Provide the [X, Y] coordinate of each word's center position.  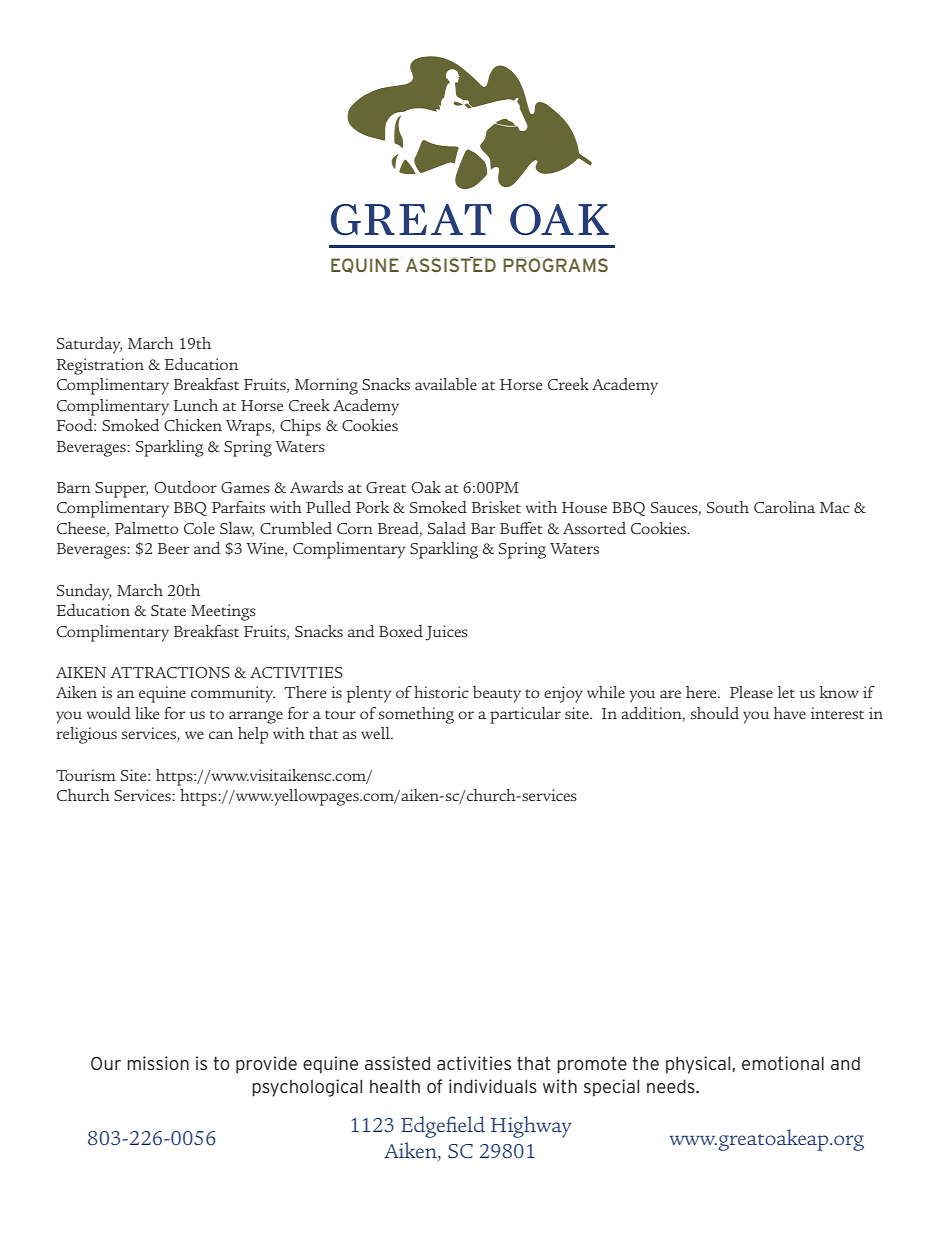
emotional [783, 1063]
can [221, 735]
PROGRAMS [555, 265]
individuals [493, 1086]
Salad [447, 528]
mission [158, 1063]
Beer [174, 548]
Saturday [89, 345]
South [728, 507]
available [446, 384]
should [715, 713]
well [376, 733]
